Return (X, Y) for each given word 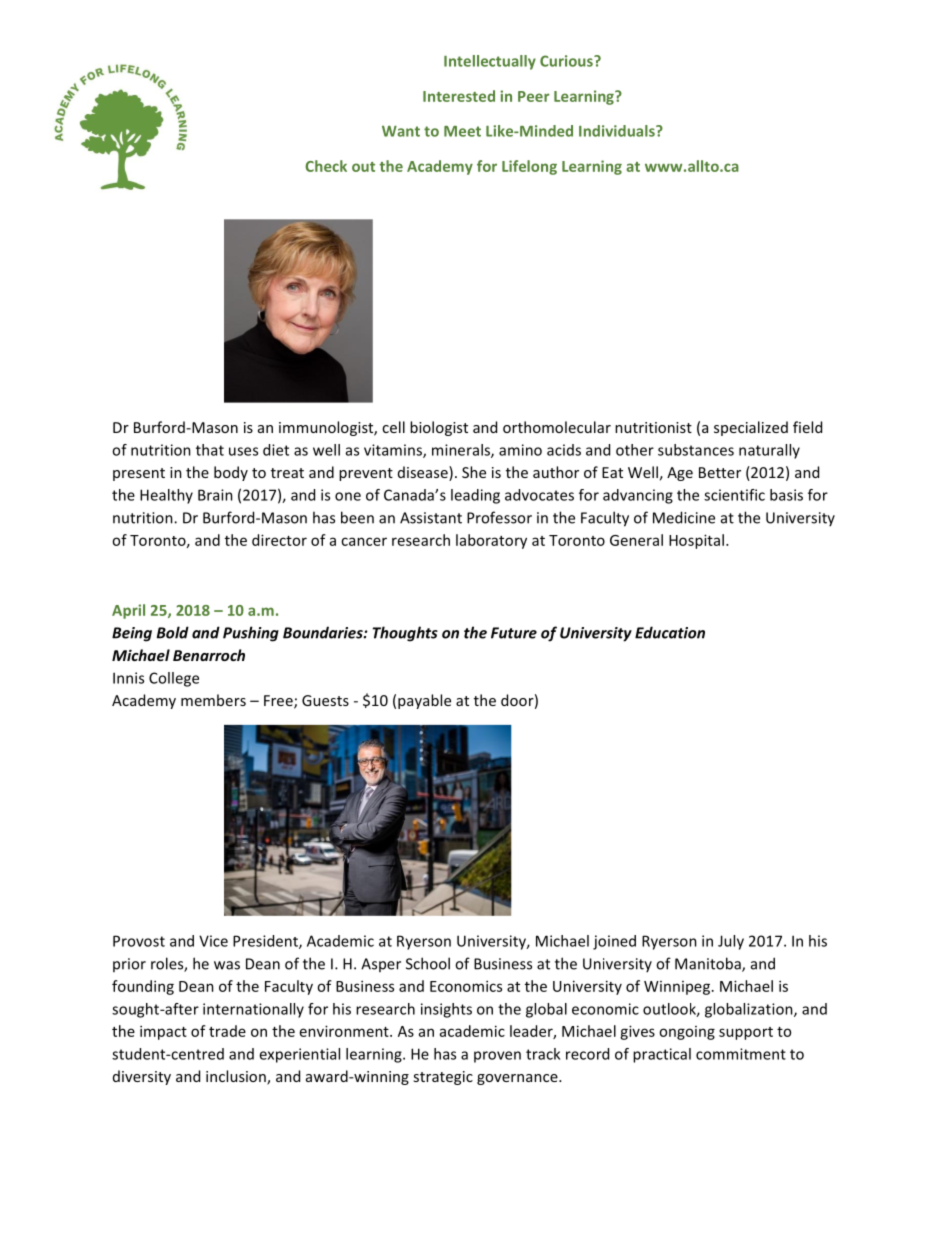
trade (227, 1031)
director (279, 540)
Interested (459, 96)
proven (497, 1057)
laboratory (491, 541)
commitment (741, 1054)
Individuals (618, 131)
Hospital (696, 541)
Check (326, 166)
